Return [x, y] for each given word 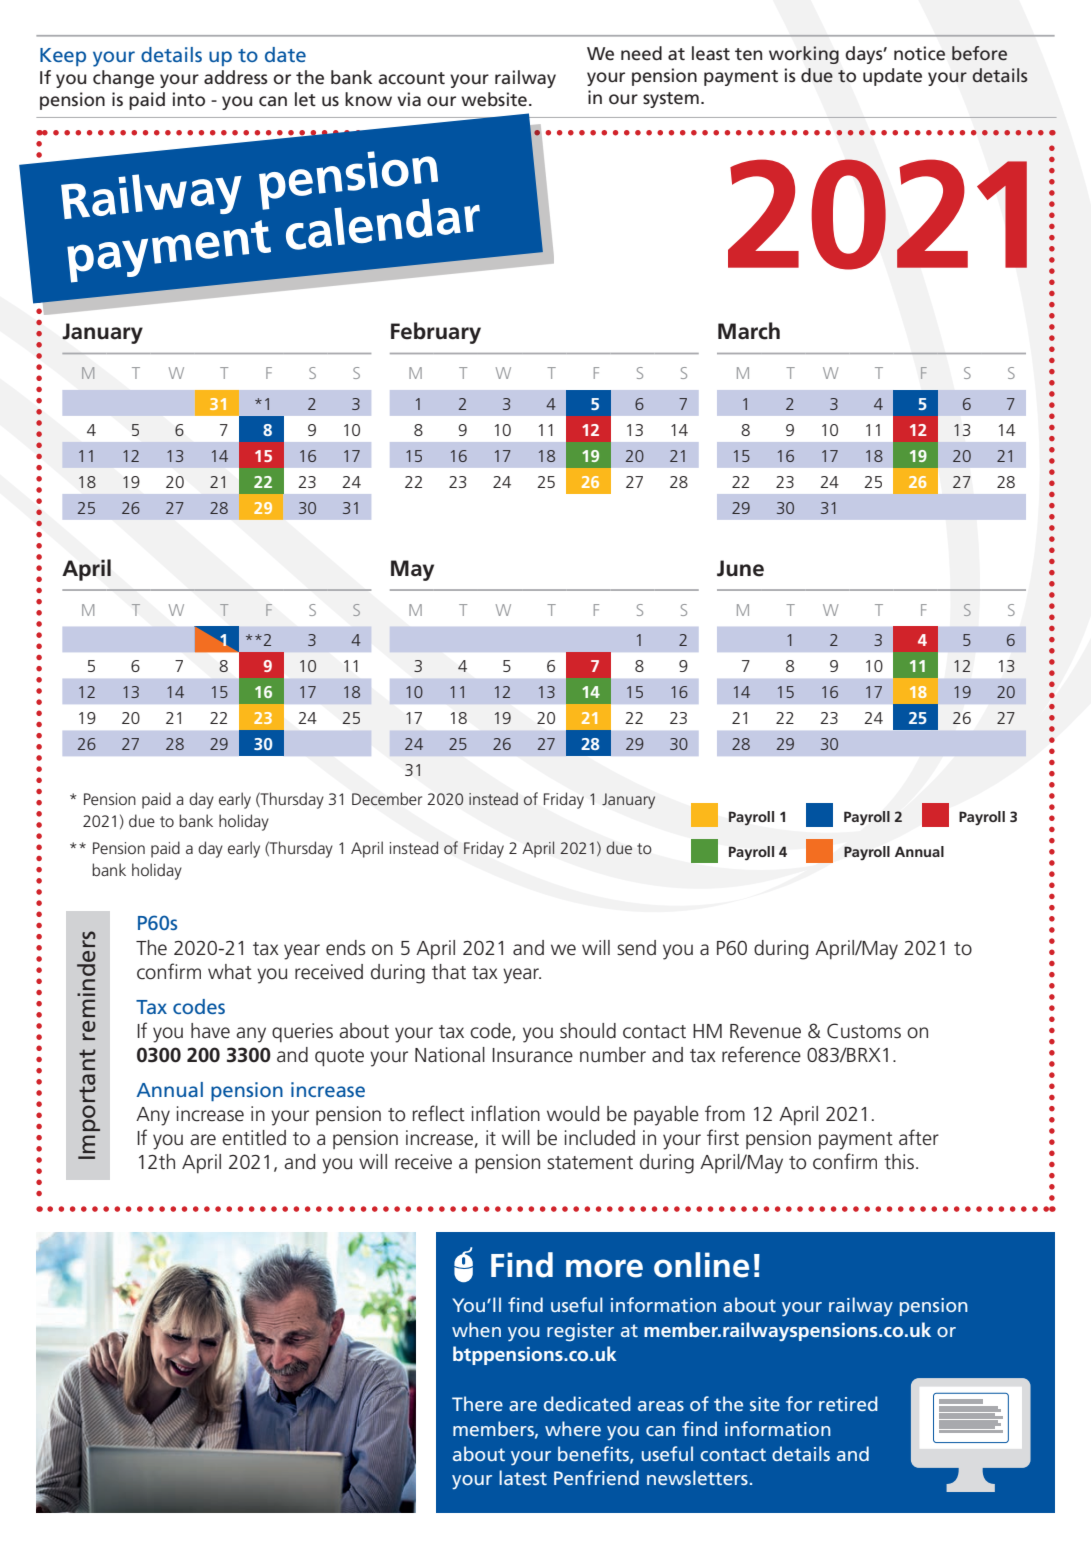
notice [919, 53]
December [387, 799]
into [189, 99]
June [740, 568]
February [436, 333]
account [411, 78]
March [749, 331]
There [477, 1403]
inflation [506, 1113]
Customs [864, 1031]
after [919, 1137]
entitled [254, 1138]
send [636, 948]
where [573, 1428]
